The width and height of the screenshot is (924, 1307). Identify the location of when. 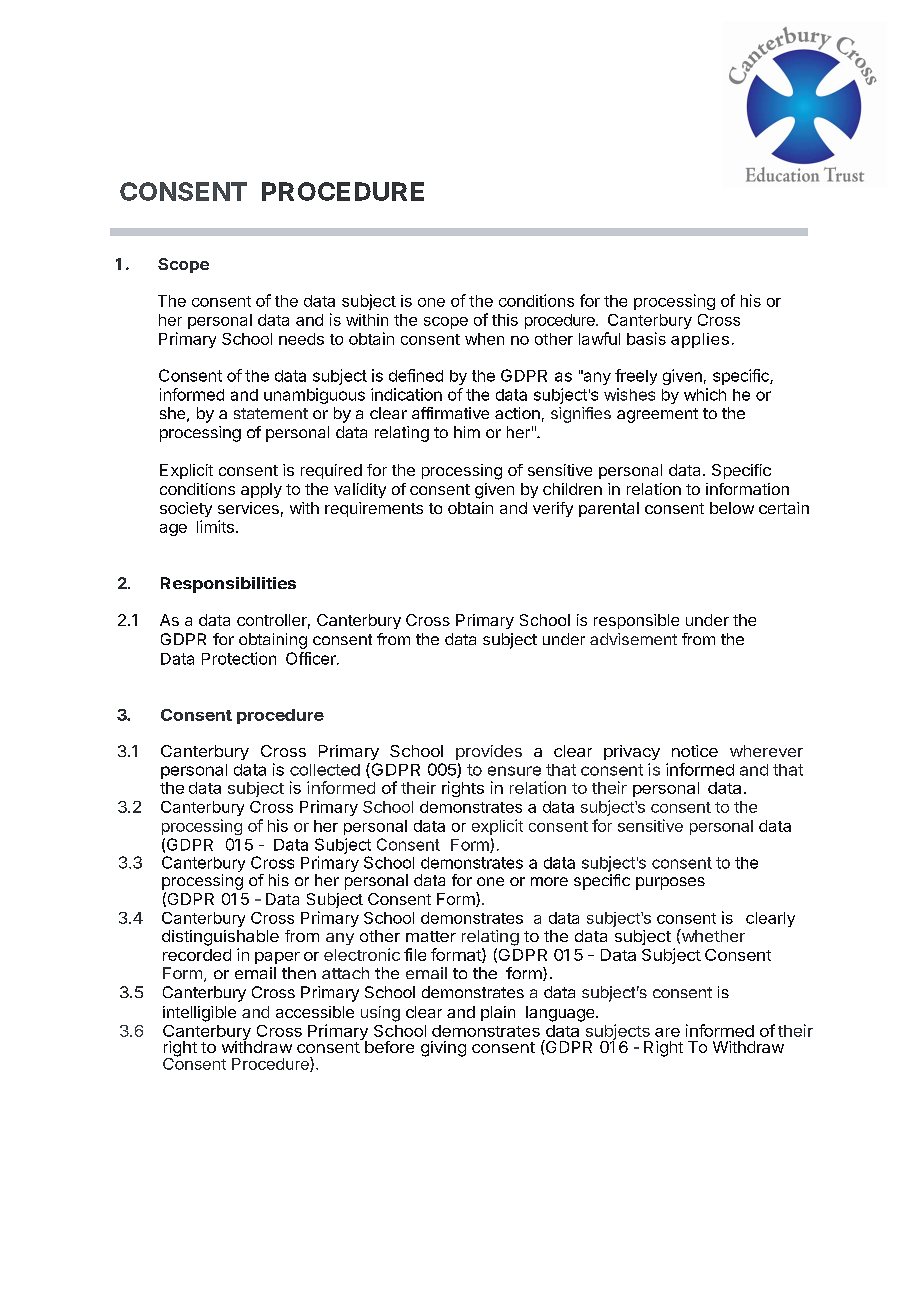
(484, 339).
